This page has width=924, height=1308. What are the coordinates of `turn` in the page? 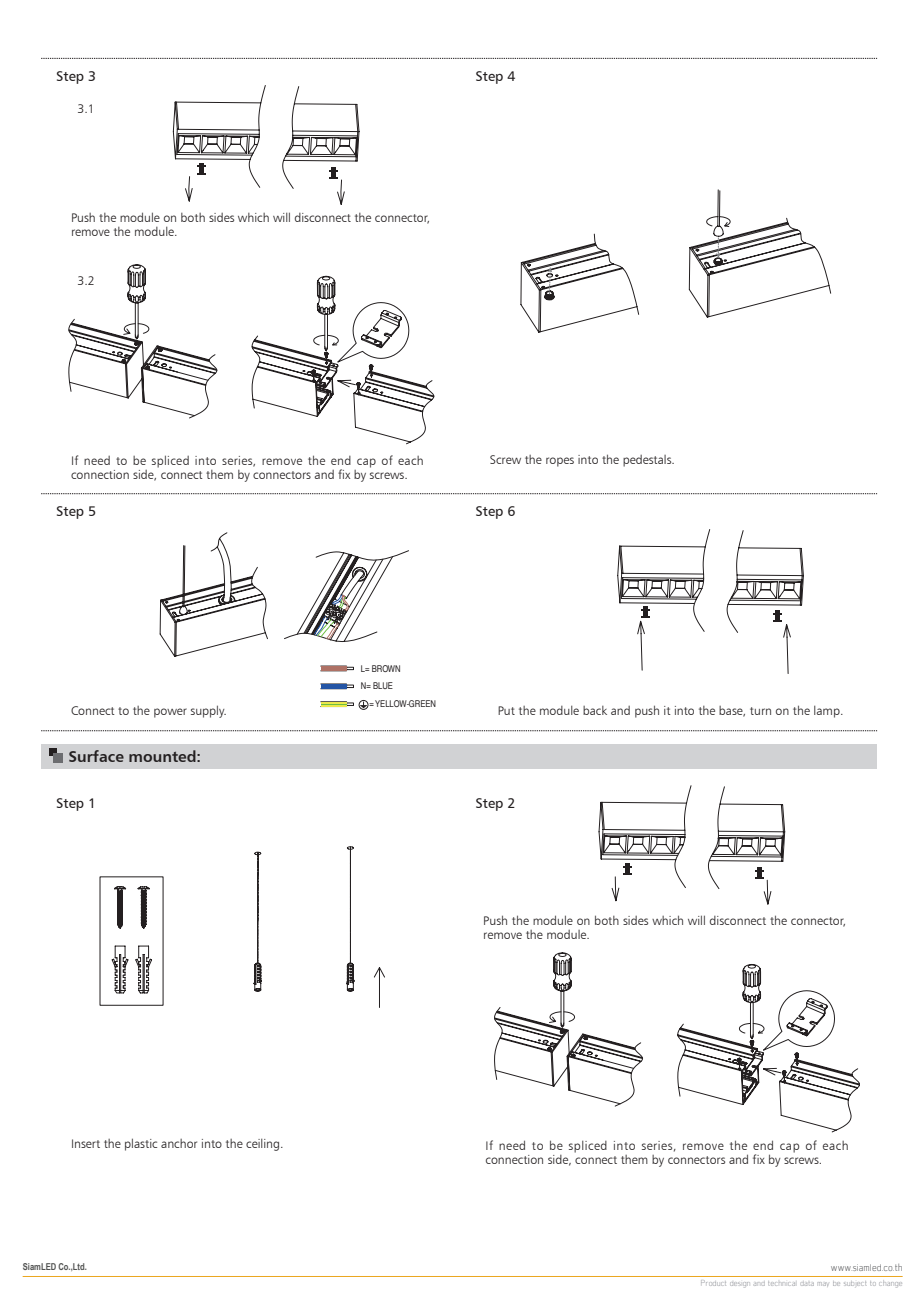 It's located at (760, 711).
